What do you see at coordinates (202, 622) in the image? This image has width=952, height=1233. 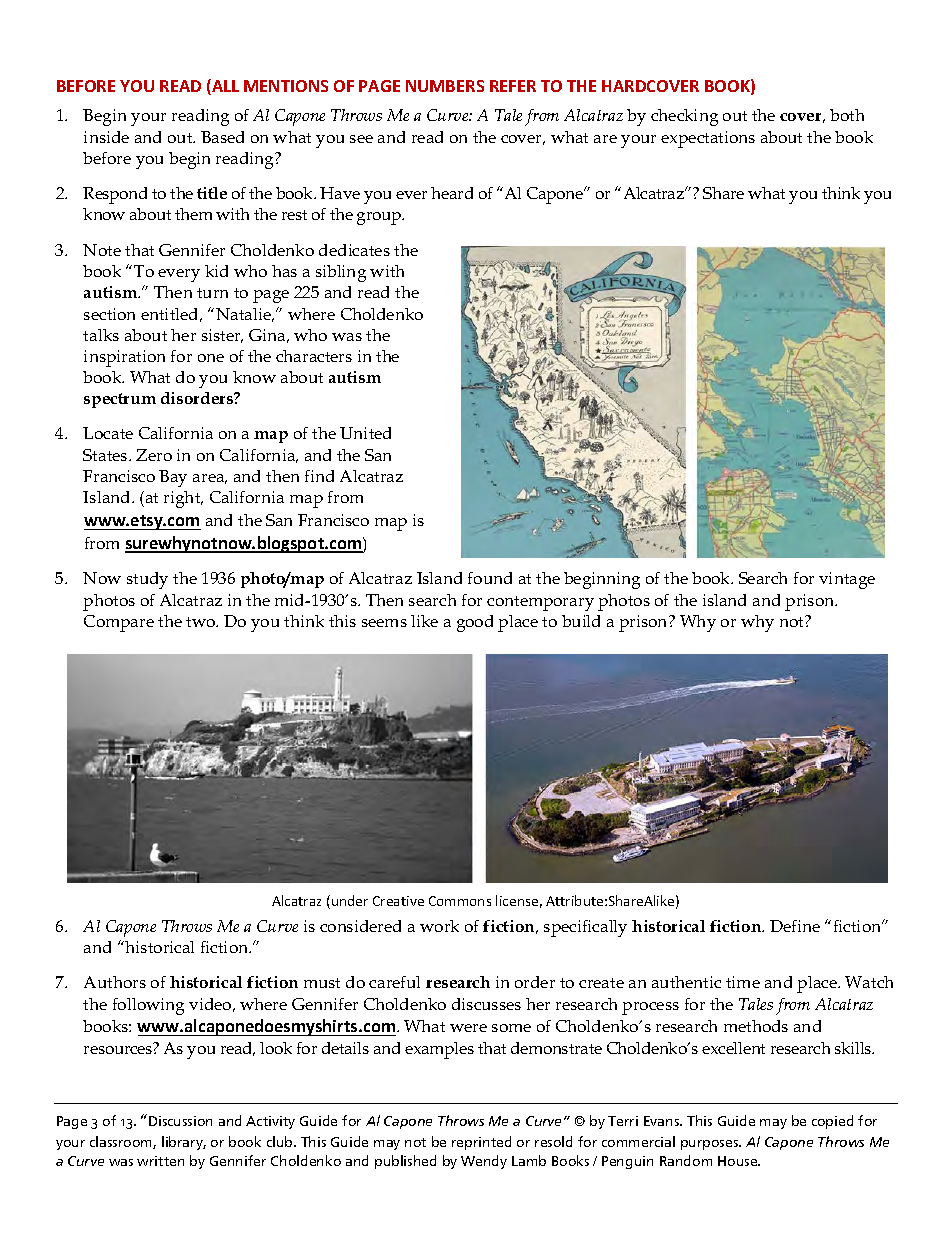 I see `two` at bounding box center [202, 622].
